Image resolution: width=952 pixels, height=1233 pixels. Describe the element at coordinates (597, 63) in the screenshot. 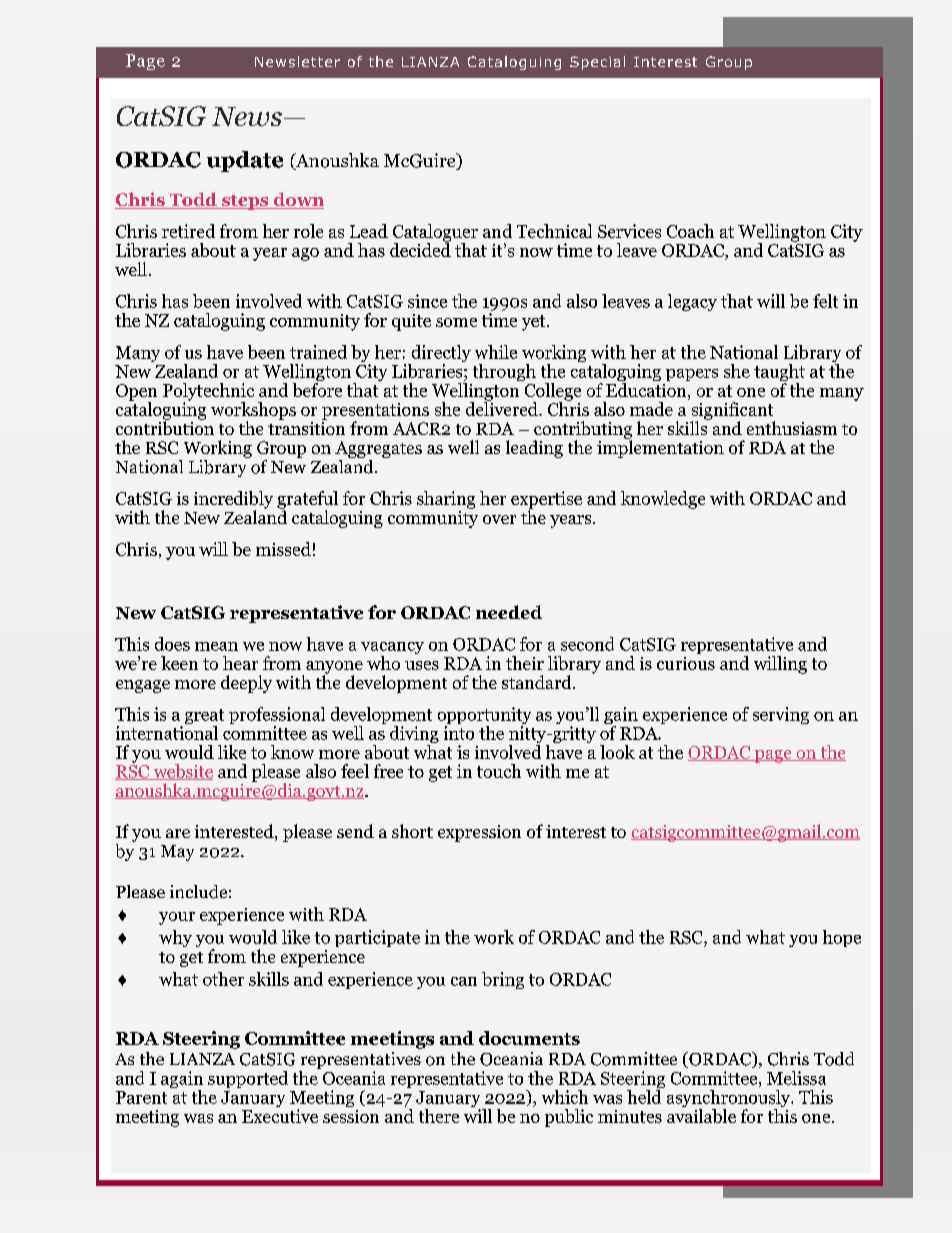

I see `Special` at that location.
